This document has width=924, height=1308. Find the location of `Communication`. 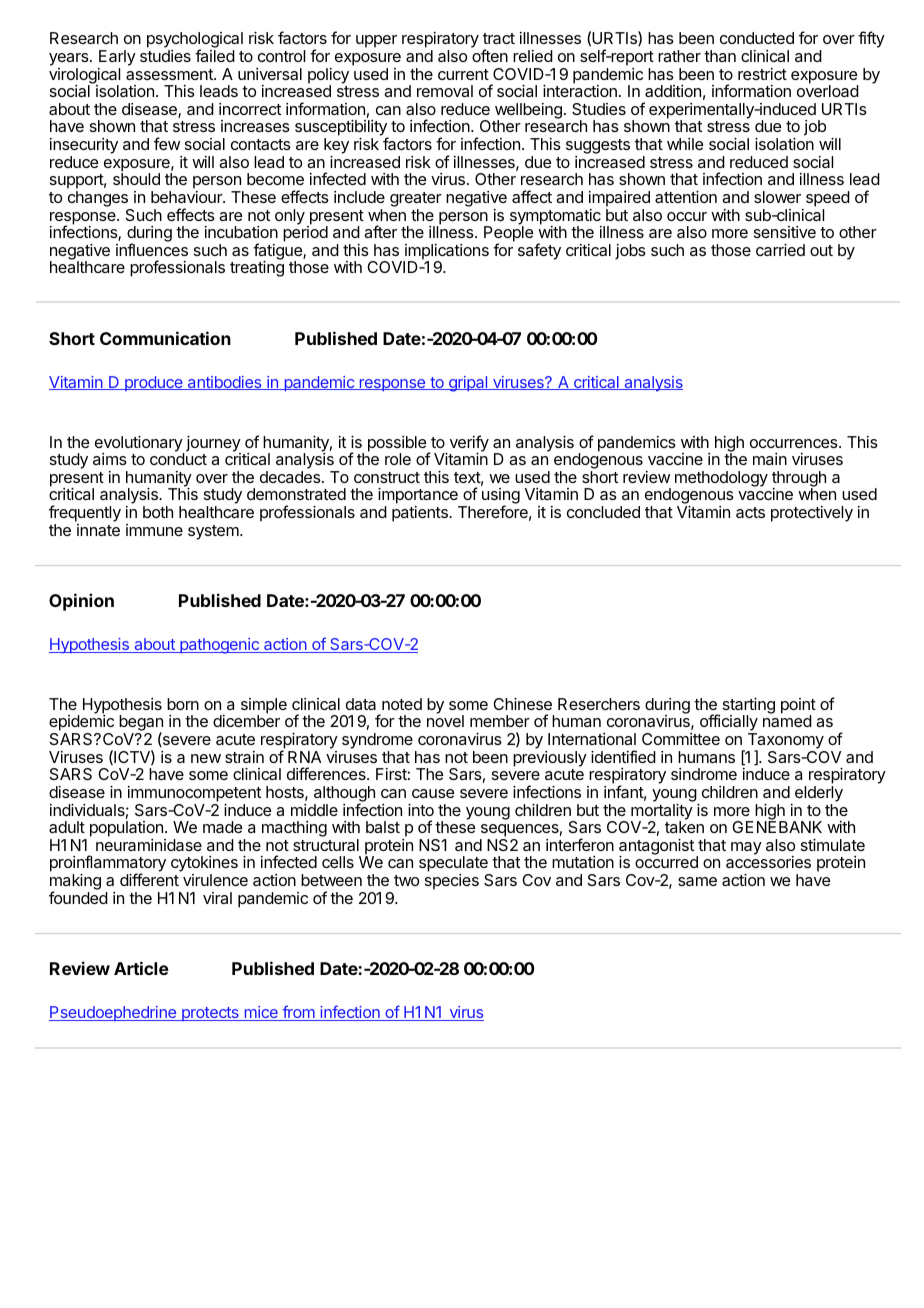

Communication is located at coordinates (165, 338).
